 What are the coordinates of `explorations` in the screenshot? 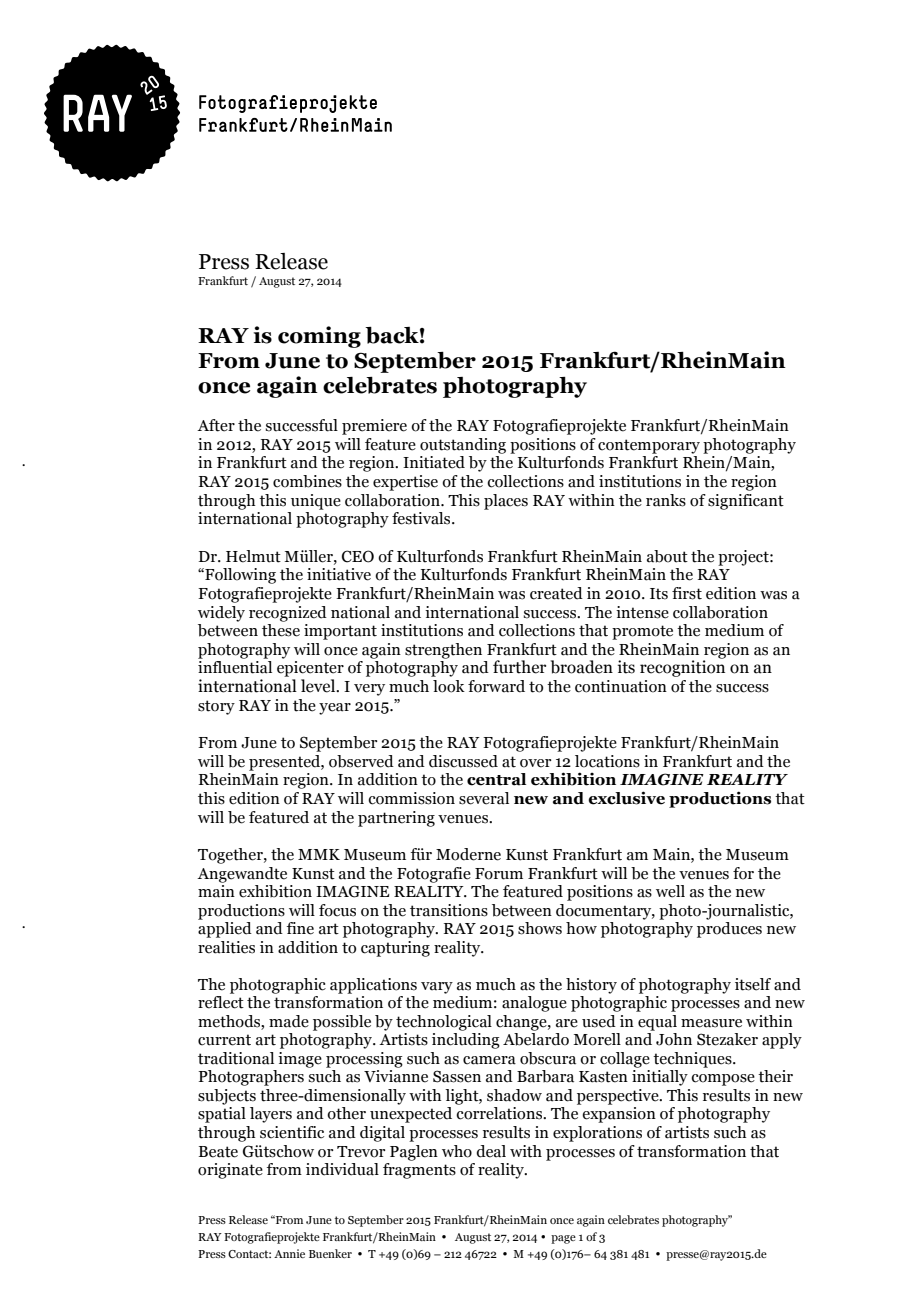 It's located at (597, 1134).
